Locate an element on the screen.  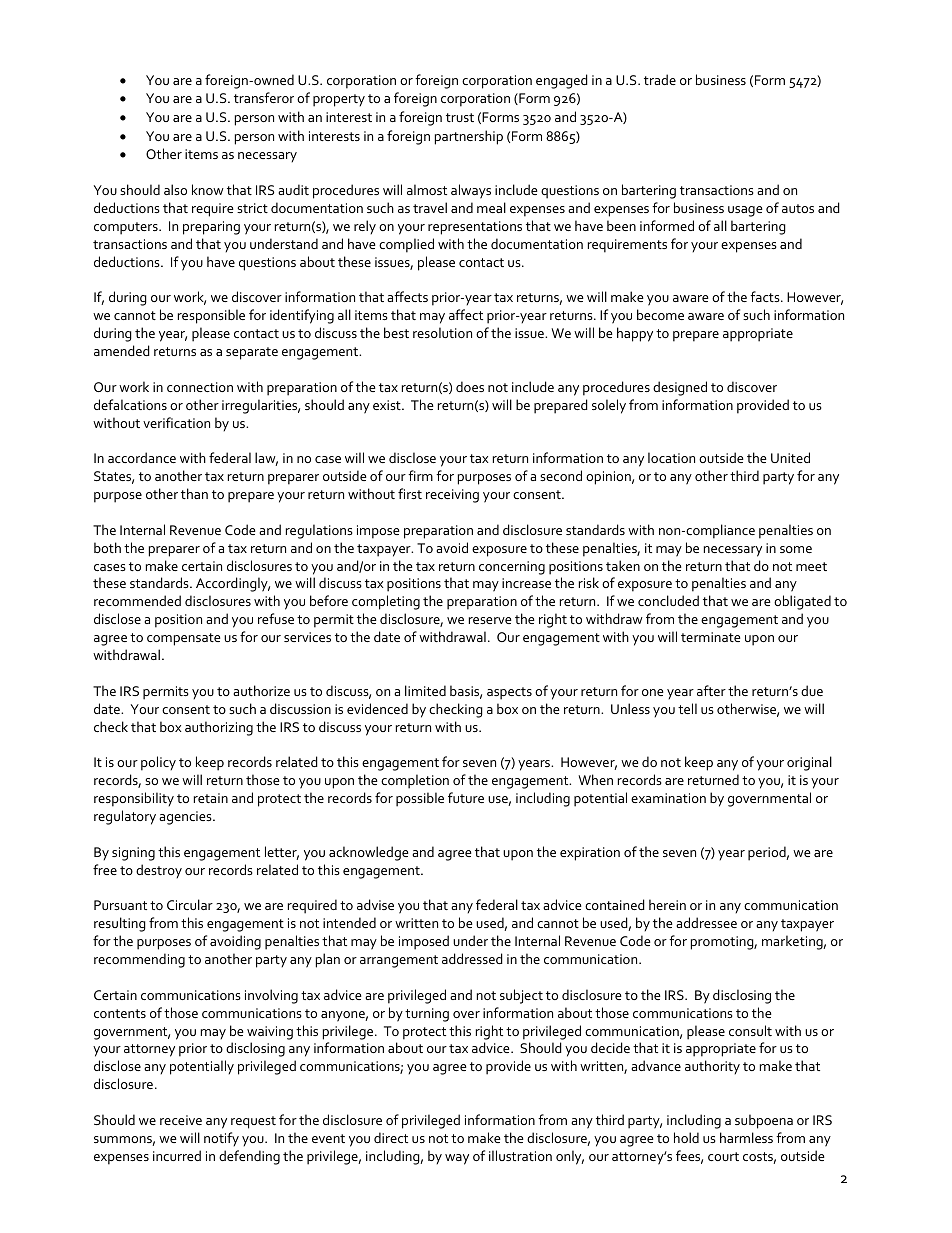
terminate is located at coordinates (711, 637).
